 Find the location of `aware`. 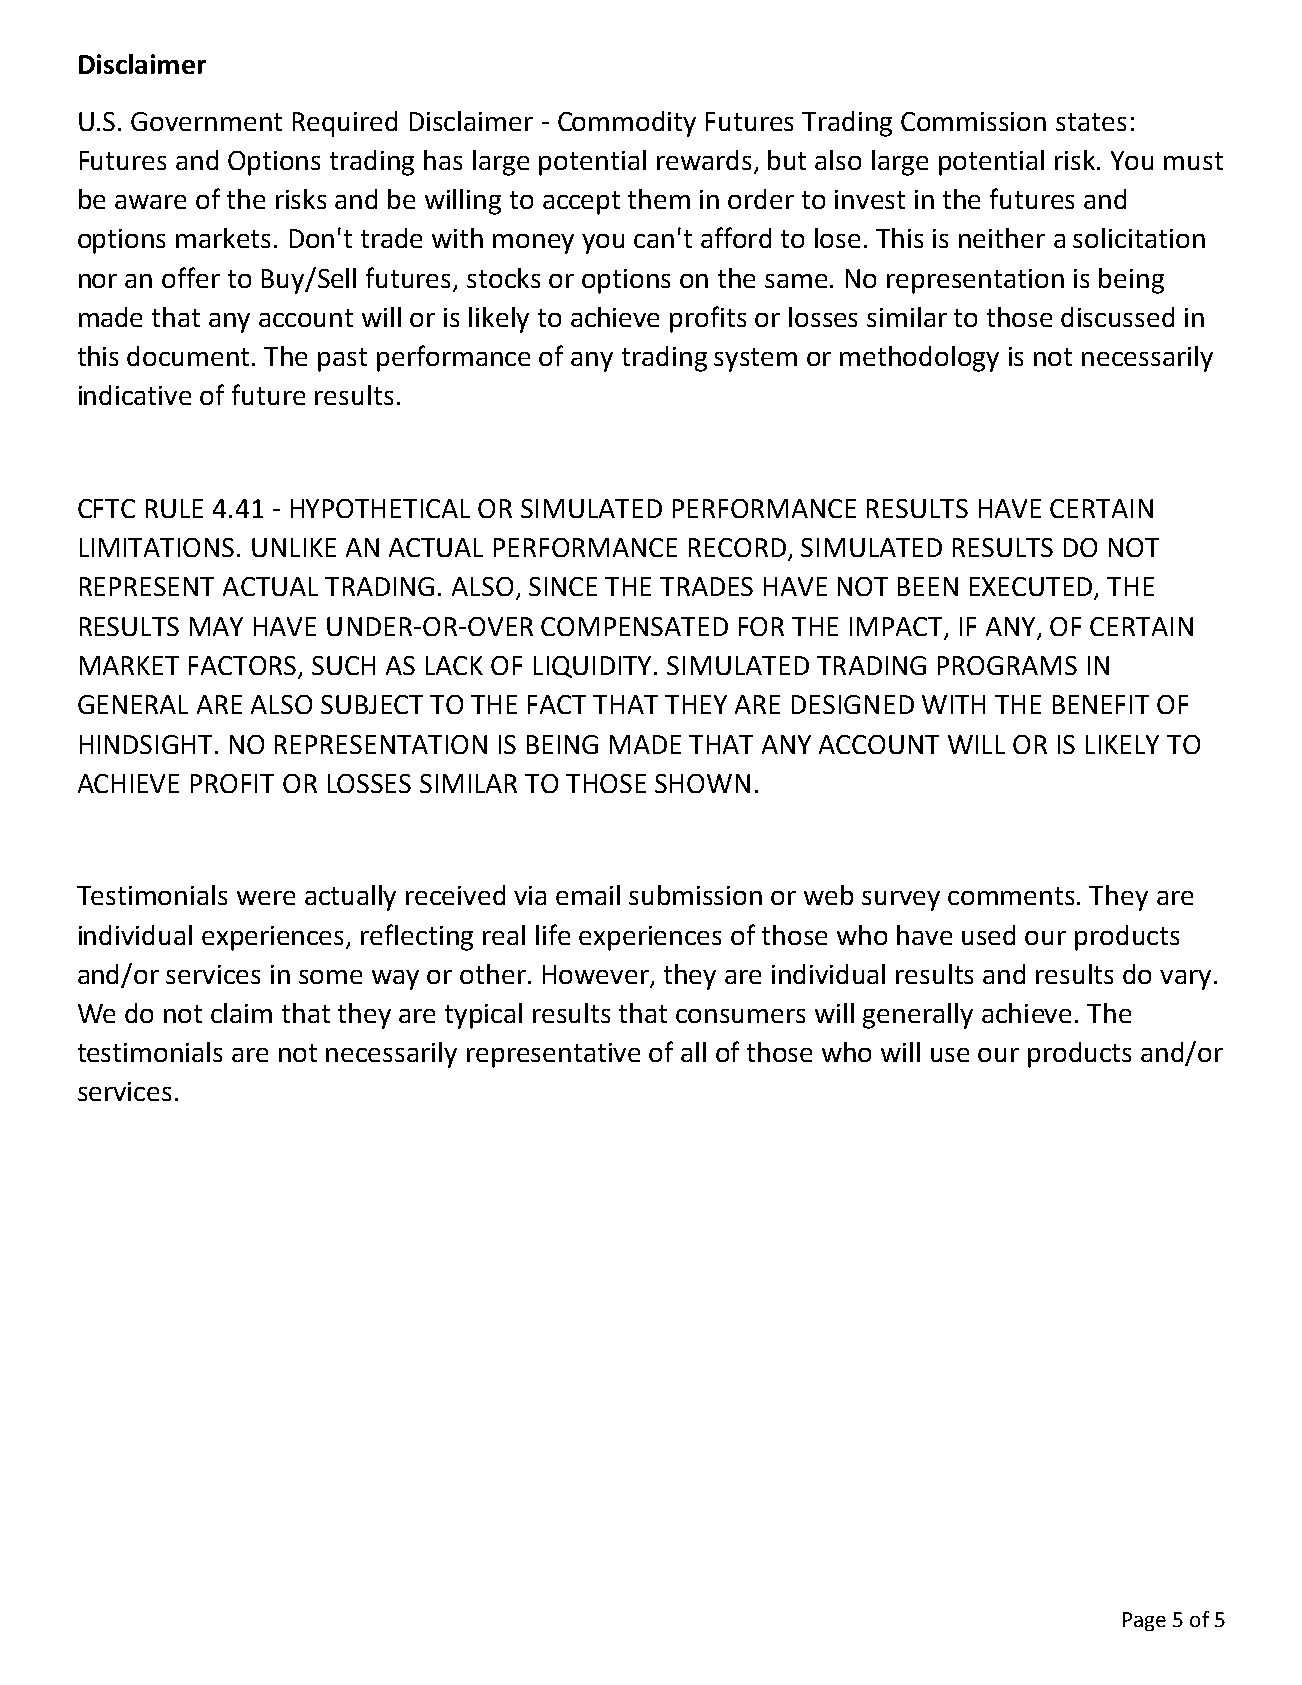

aware is located at coordinates (150, 202).
